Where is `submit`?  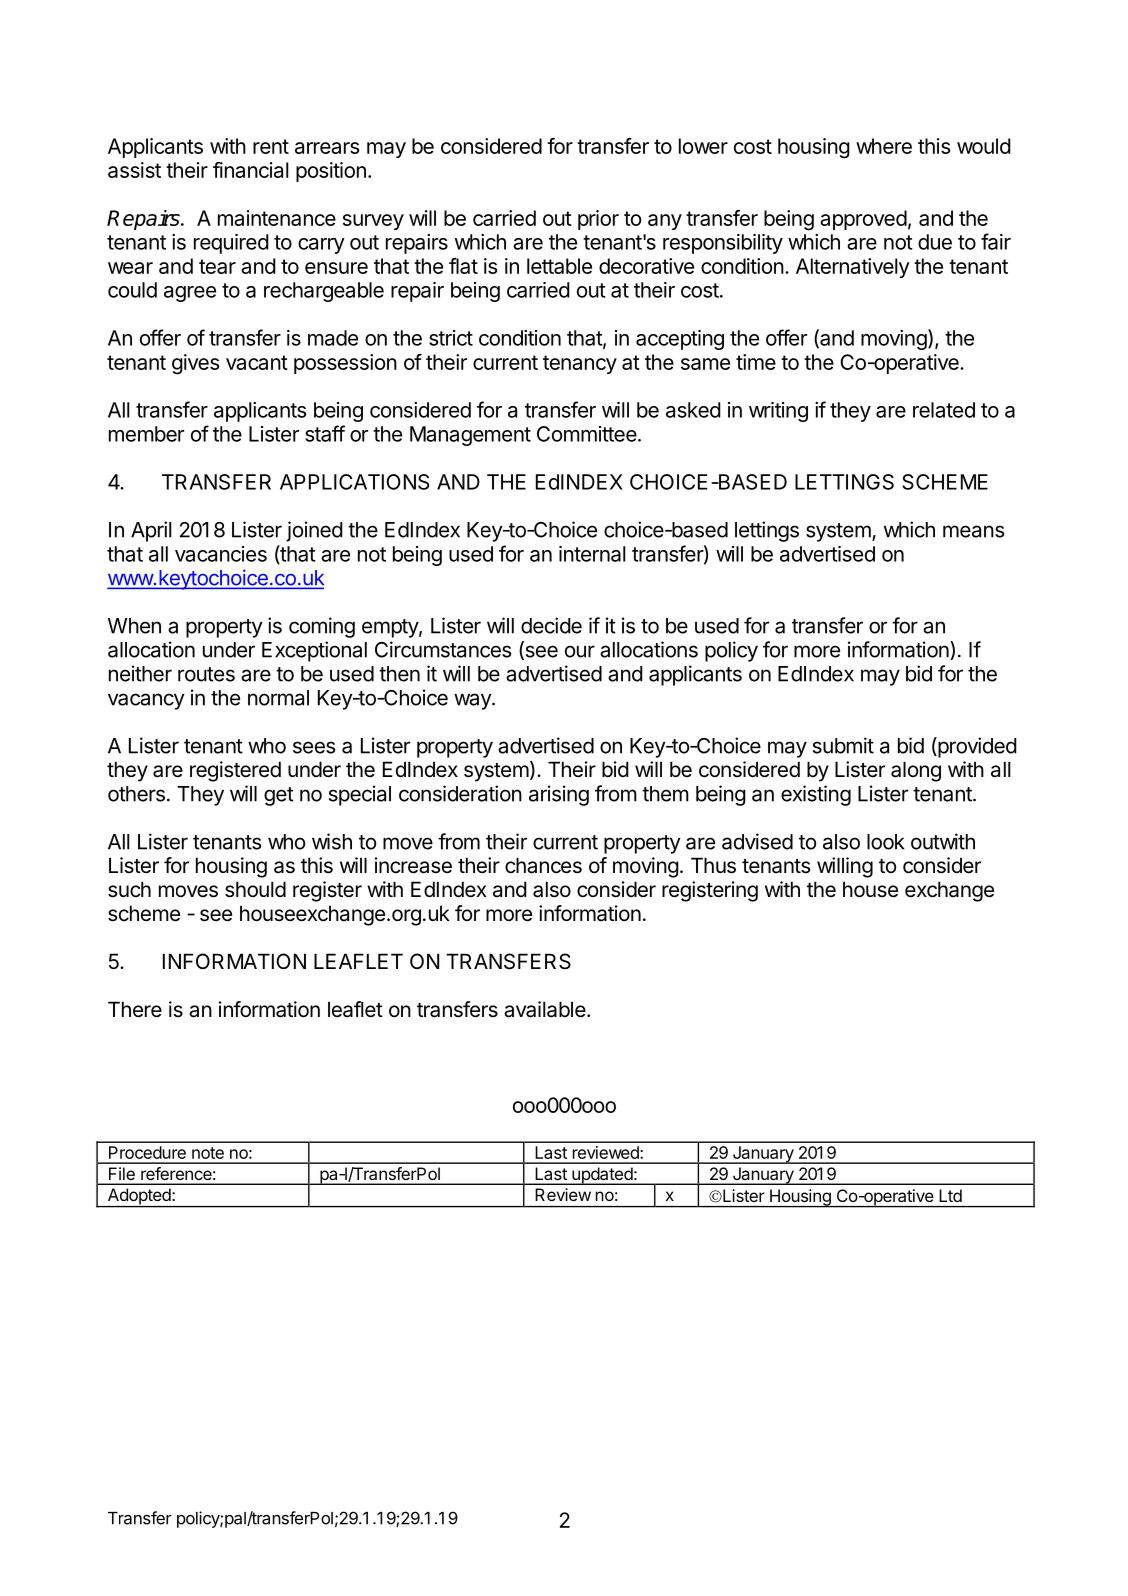 submit is located at coordinates (843, 745).
